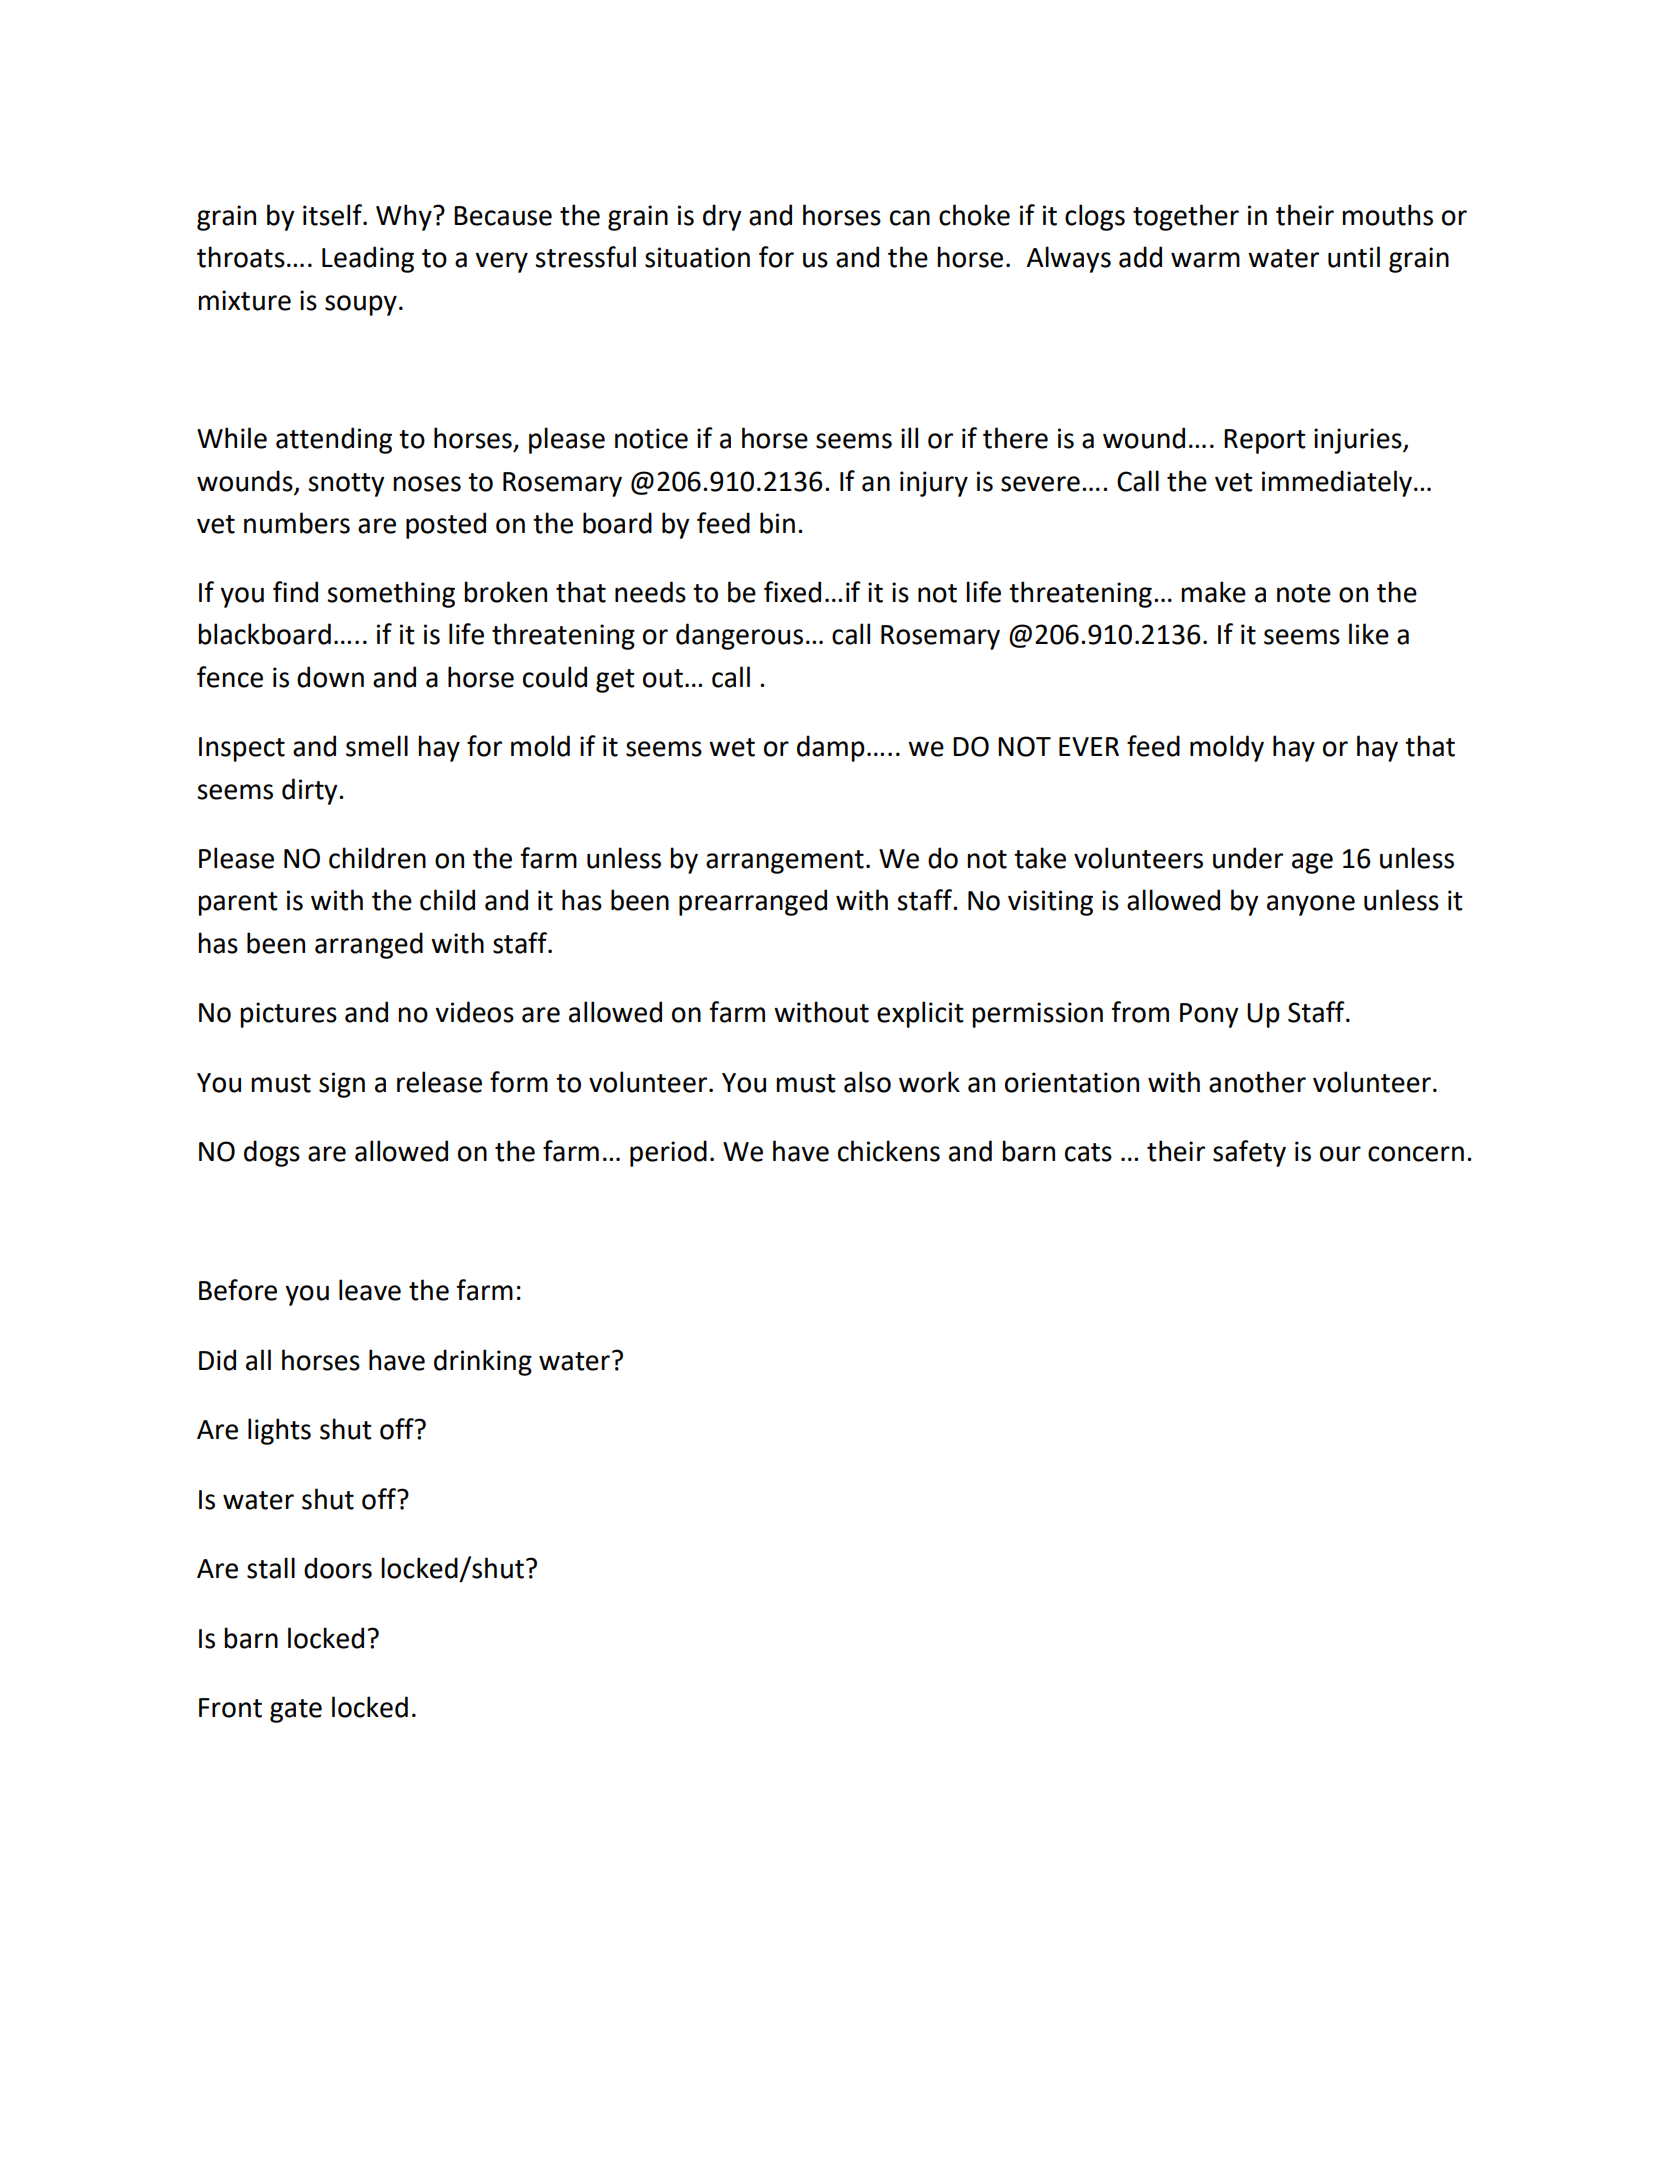  I want to click on can, so click(910, 218).
